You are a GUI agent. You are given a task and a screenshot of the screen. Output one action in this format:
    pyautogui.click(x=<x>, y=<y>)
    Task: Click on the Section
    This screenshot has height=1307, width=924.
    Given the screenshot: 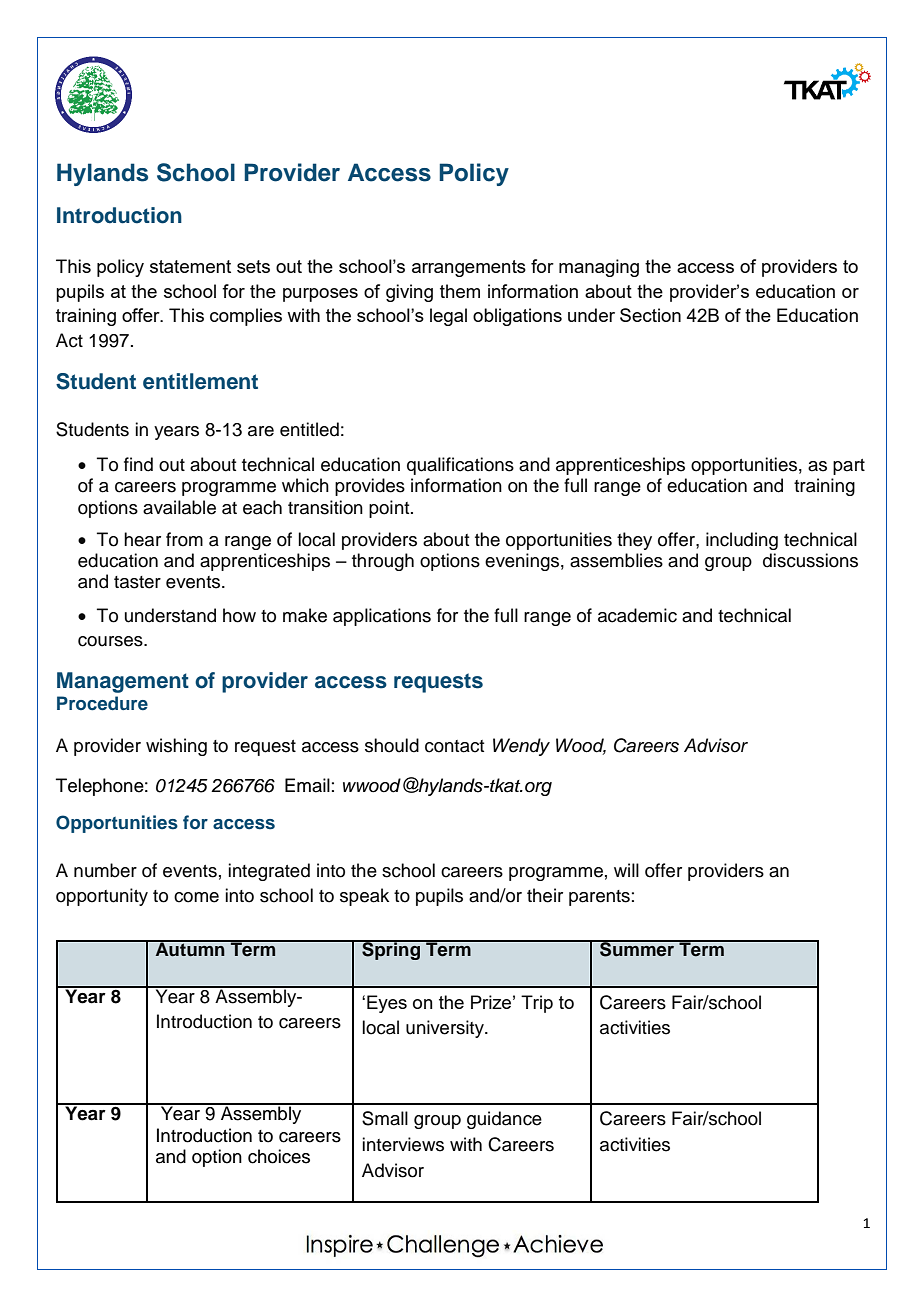 What is the action you would take?
    pyautogui.click(x=650, y=315)
